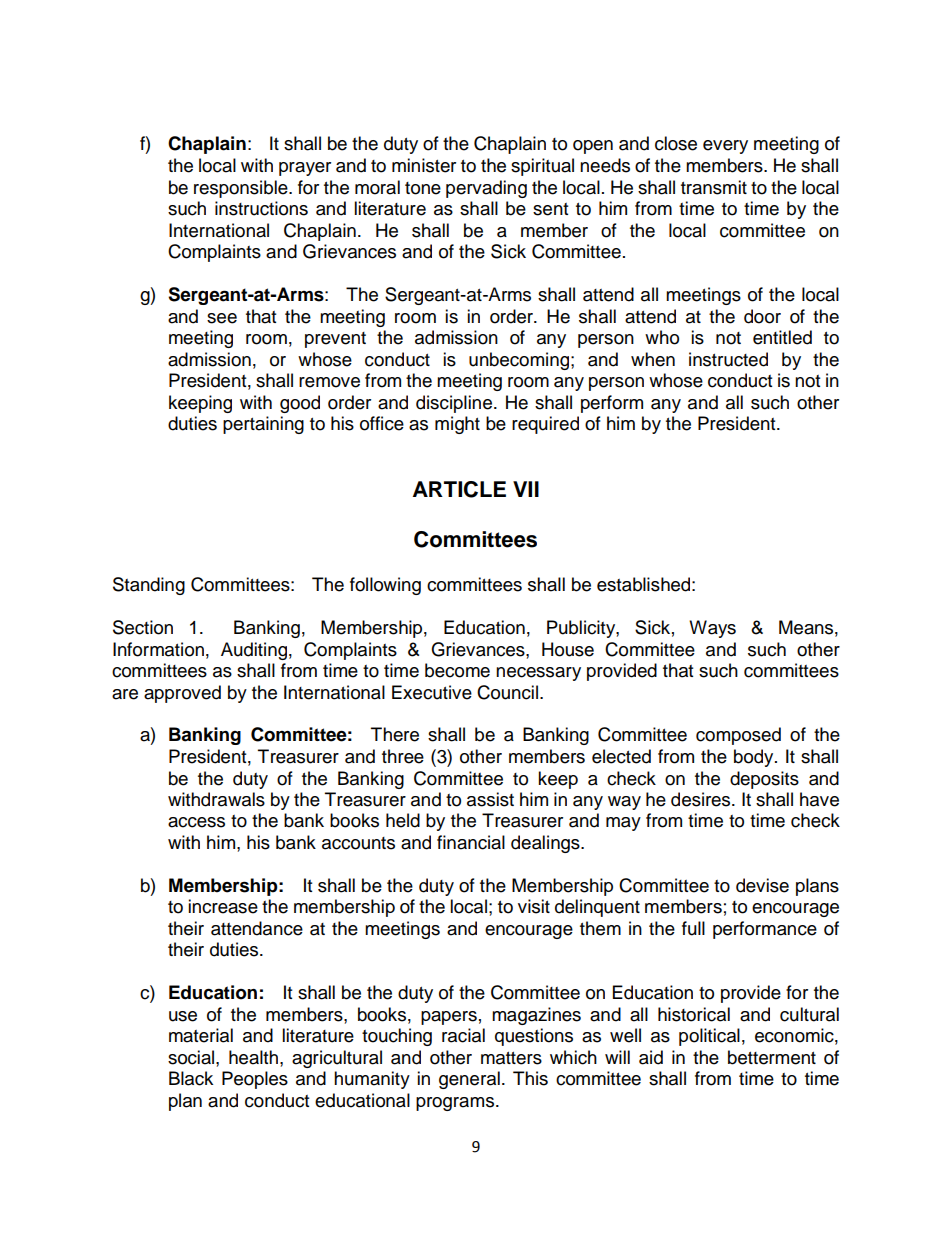 The width and height of the screenshot is (952, 1233). I want to click on Auditing, so click(254, 651).
